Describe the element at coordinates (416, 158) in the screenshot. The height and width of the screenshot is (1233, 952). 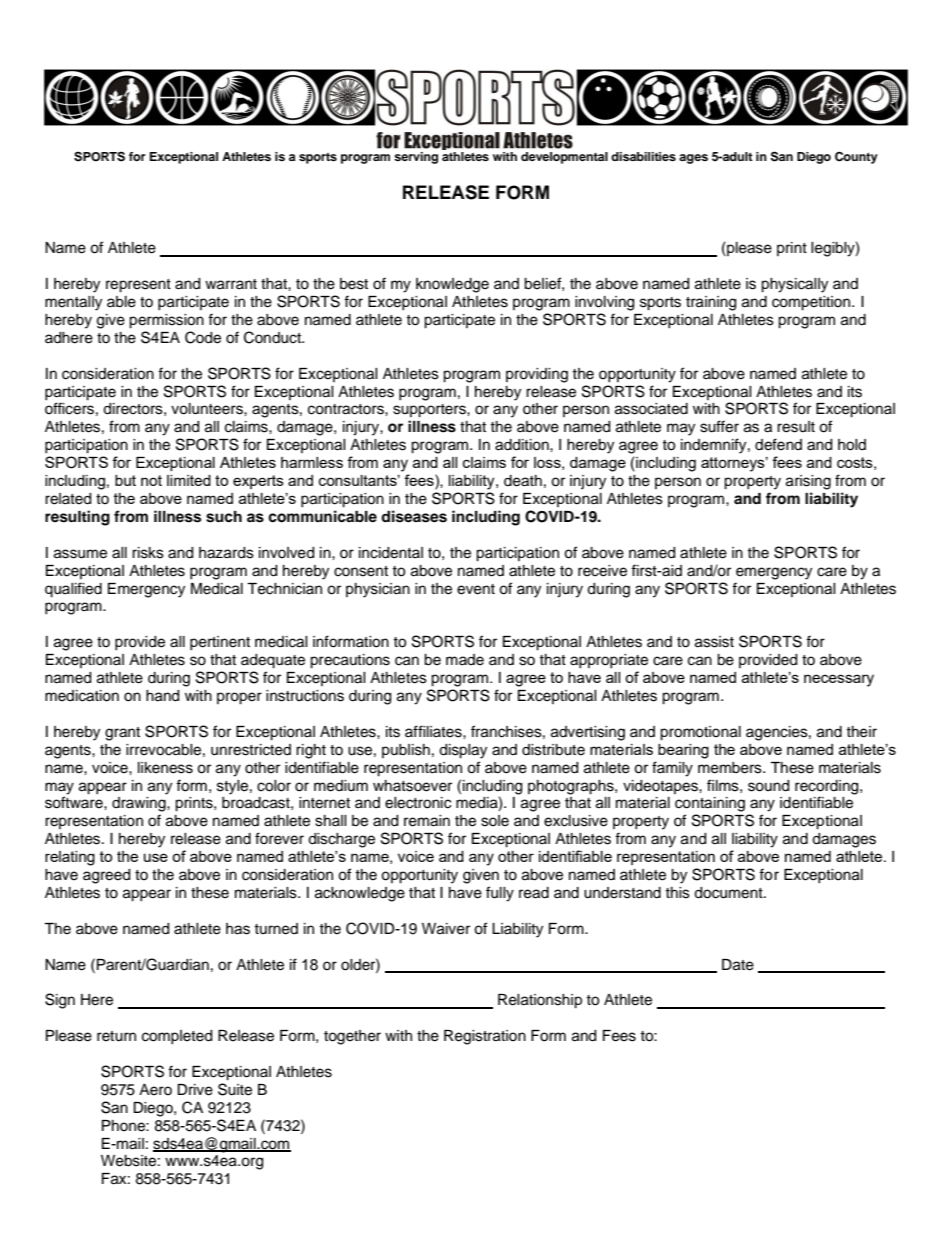
I see `serving` at that location.
